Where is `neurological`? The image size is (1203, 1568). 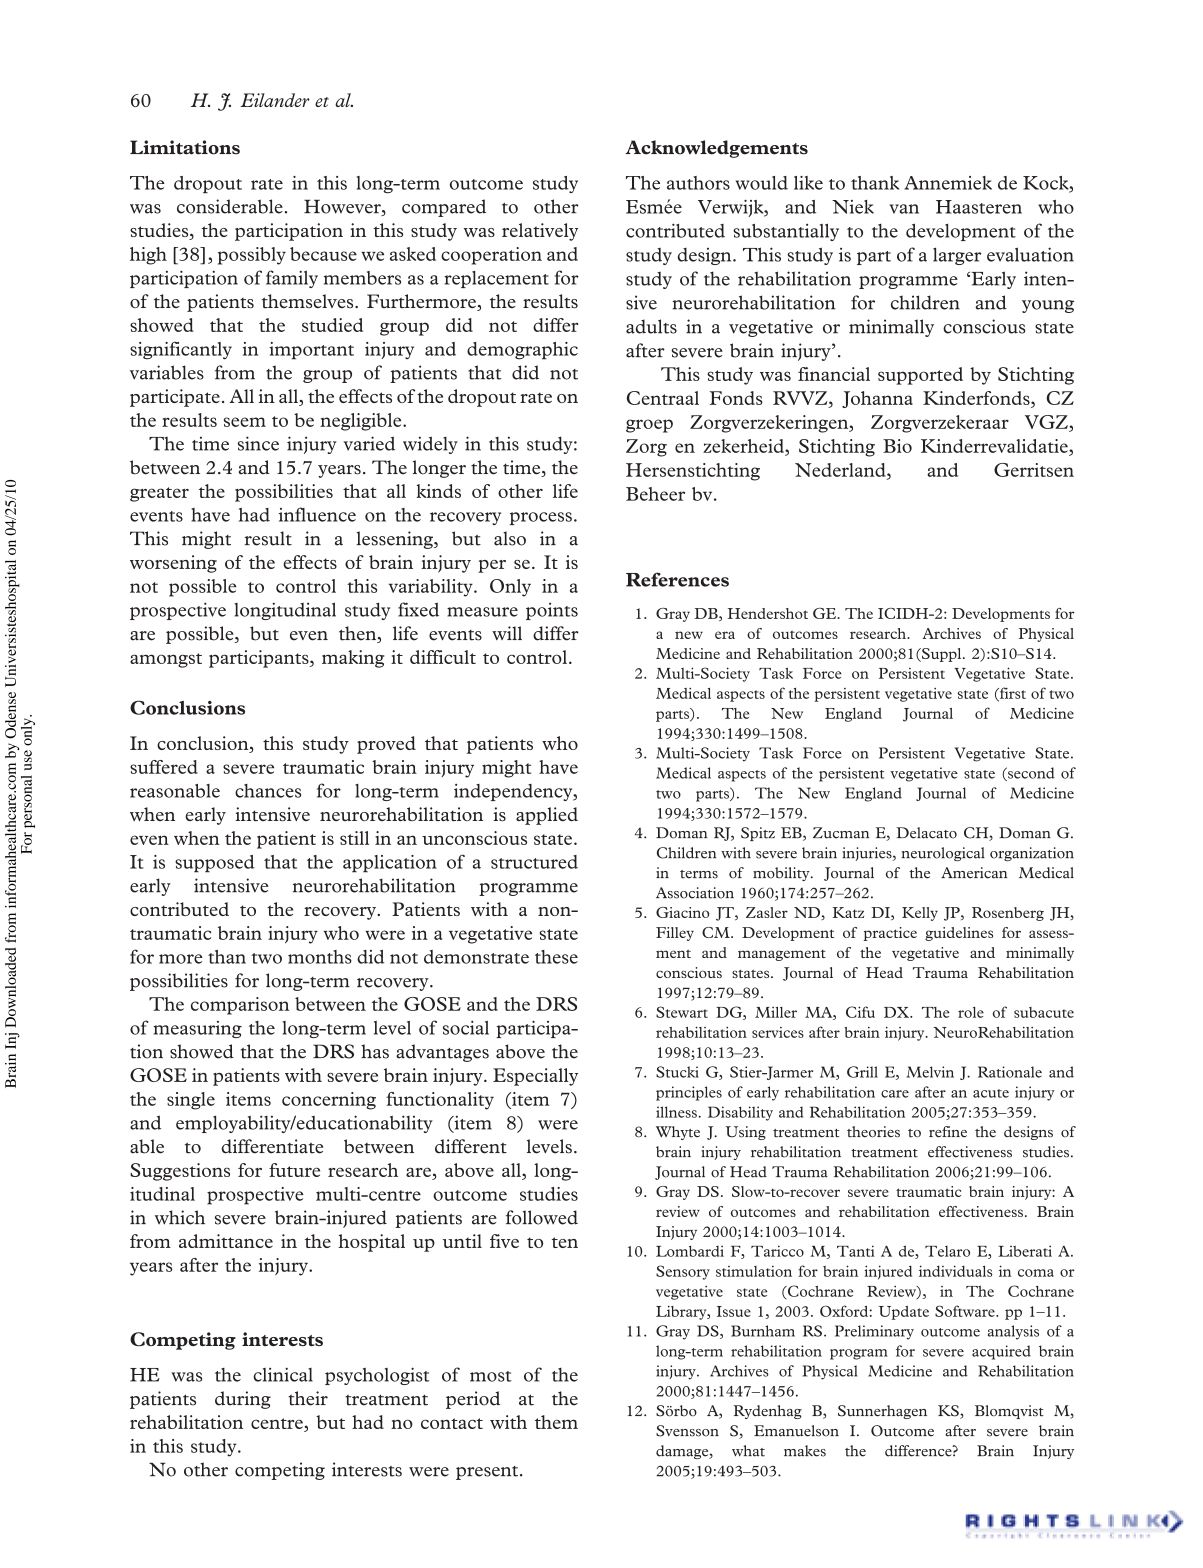
neurological is located at coordinates (943, 854).
